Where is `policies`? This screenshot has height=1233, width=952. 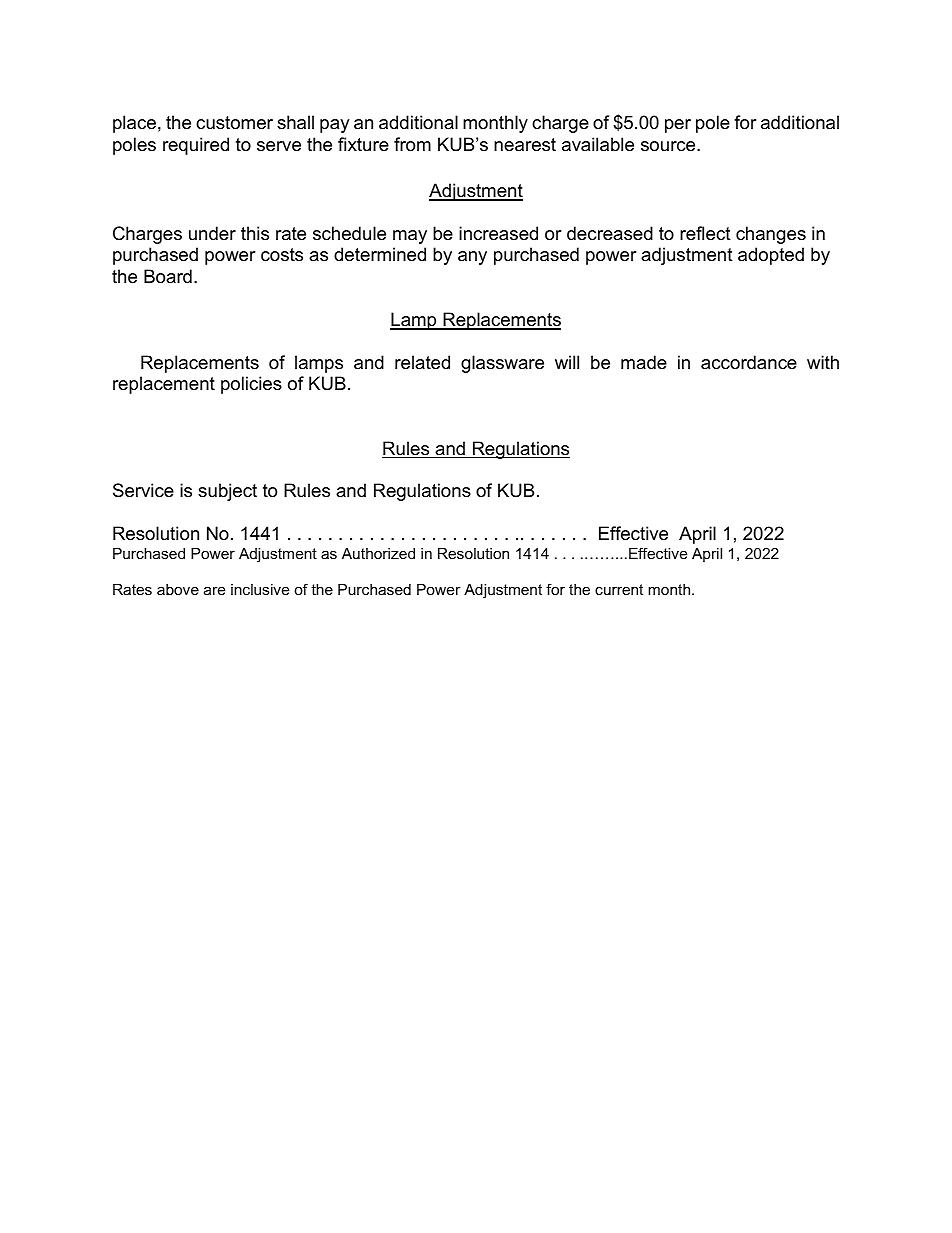
policies is located at coordinates (251, 385).
